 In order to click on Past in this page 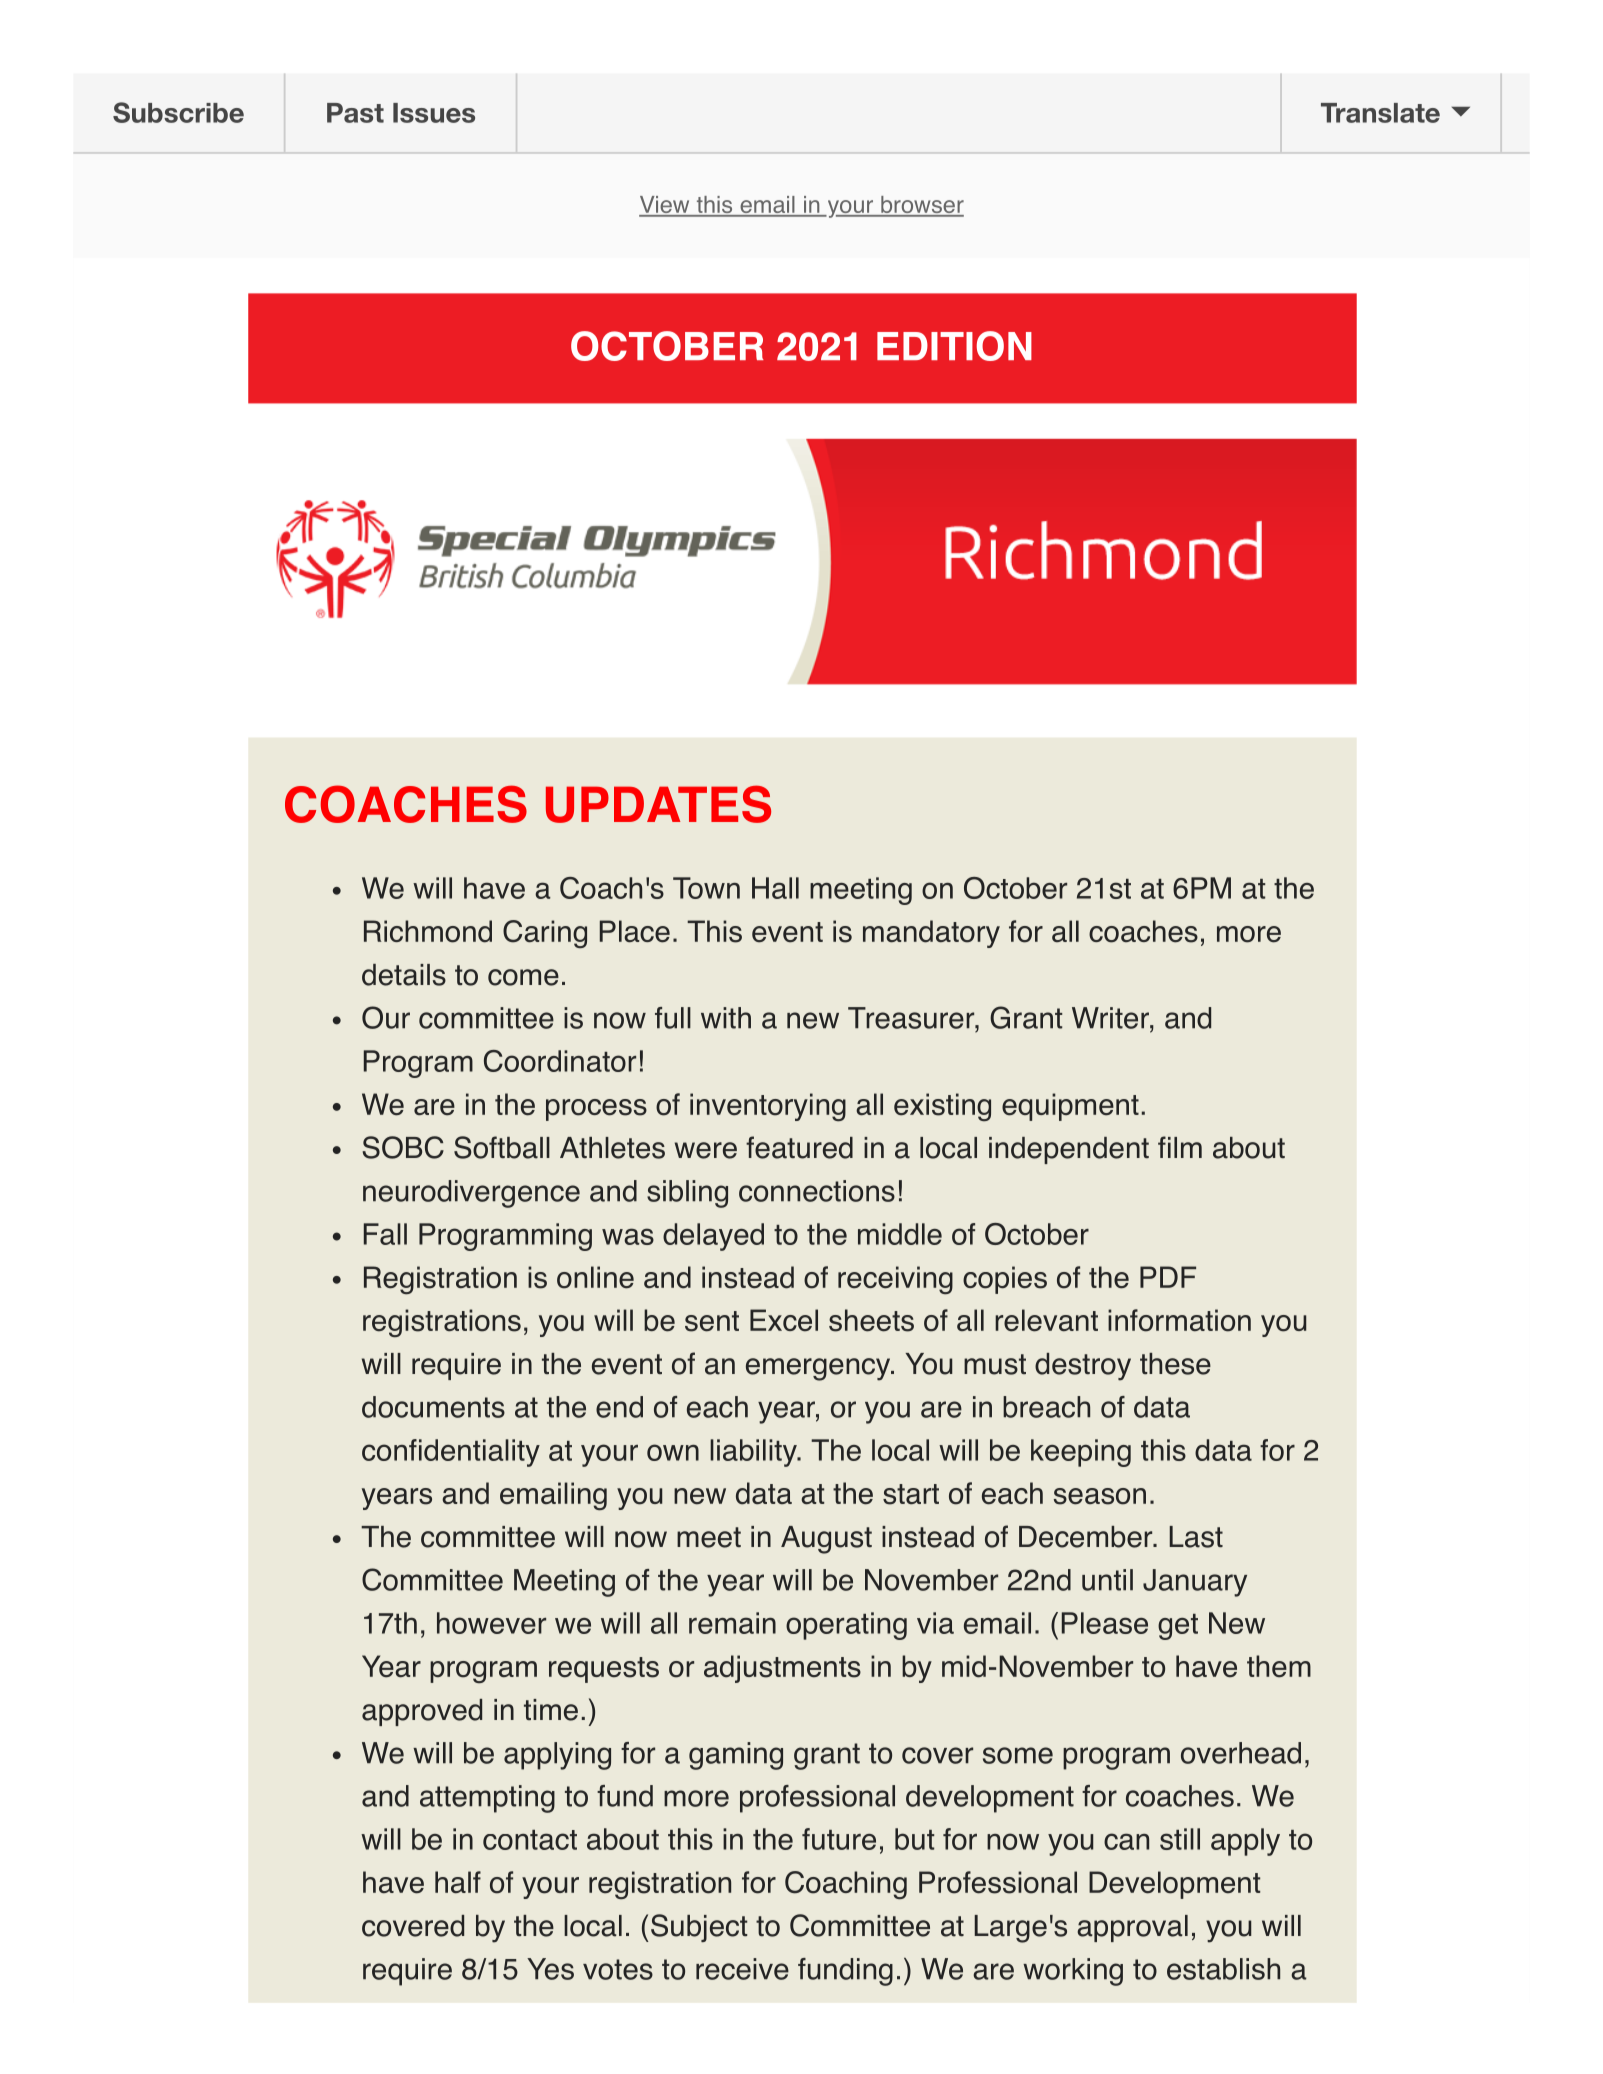, I will do `click(355, 113)`.
